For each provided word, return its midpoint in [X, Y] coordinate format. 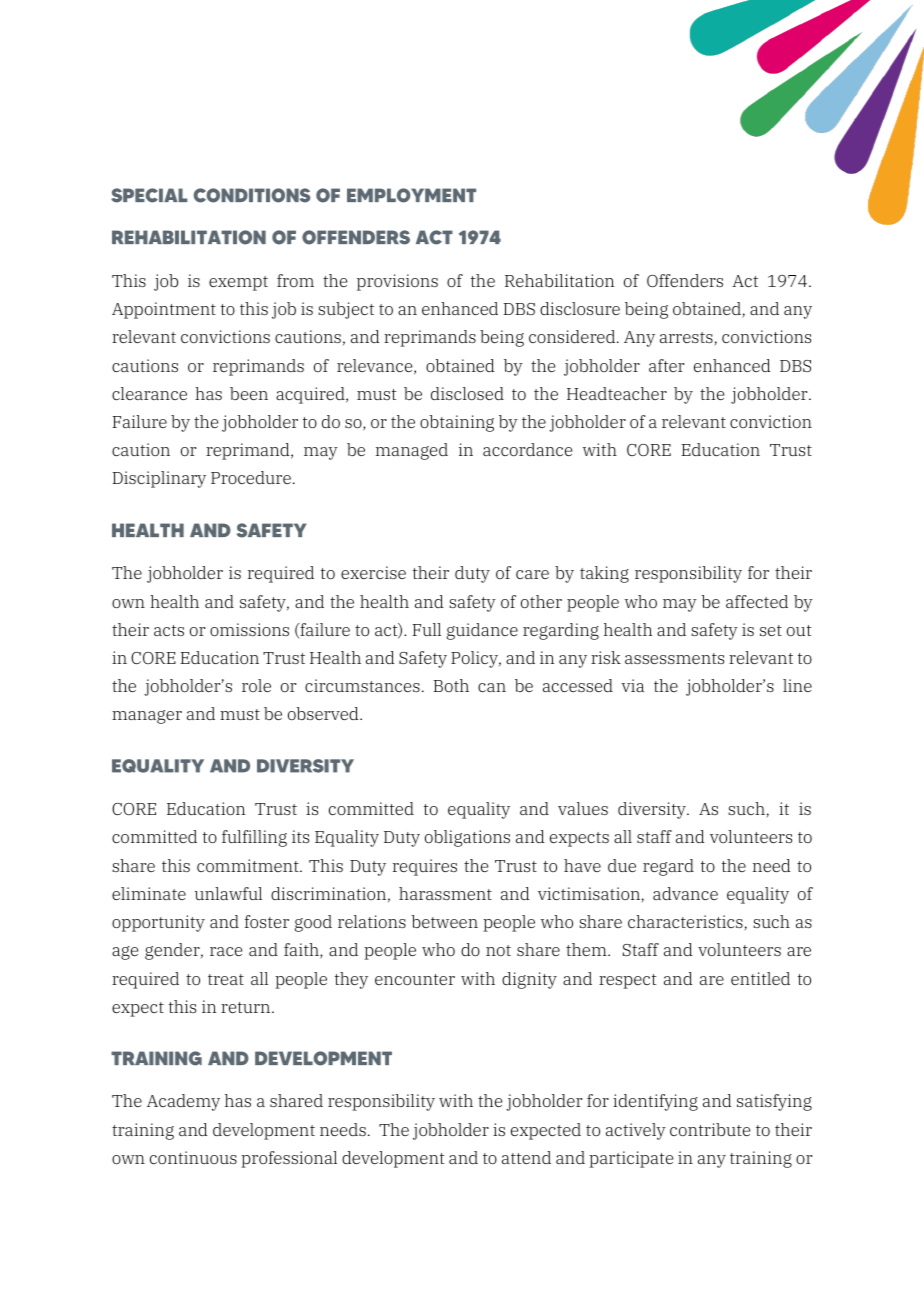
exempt [238, 283]
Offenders [685, 280]
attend [526, 1157]
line [797, 685]
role [256, 685]
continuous [193, 1157]
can [492, 687]
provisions [397, 282]
